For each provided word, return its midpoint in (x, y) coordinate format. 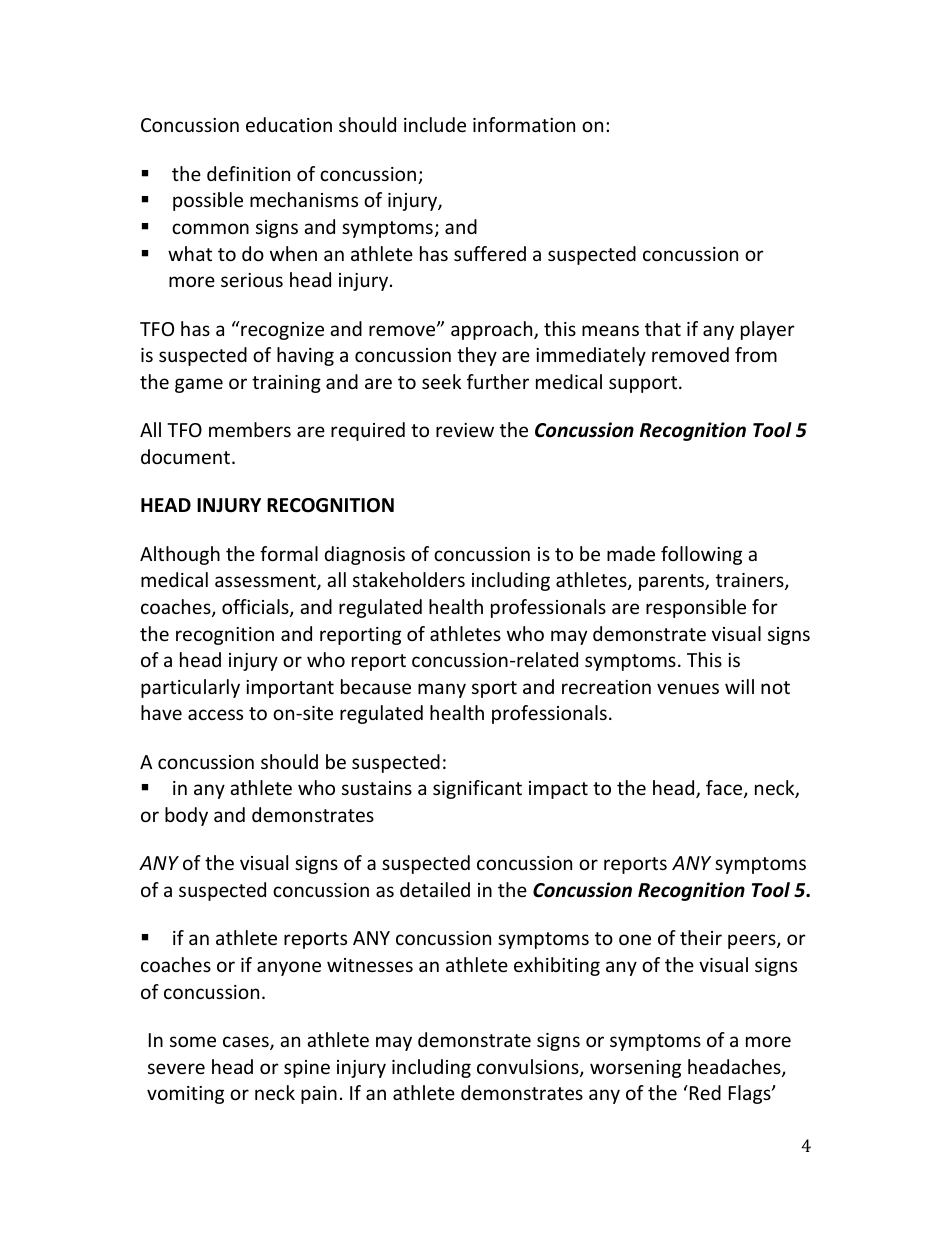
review (465, 430)
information (524, 124)
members (250, 429)
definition (248, 173)
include (435, 124)
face (725, 789)
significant (477, 789)
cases (247, 1043)
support (644, 384)
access (215, 714)
